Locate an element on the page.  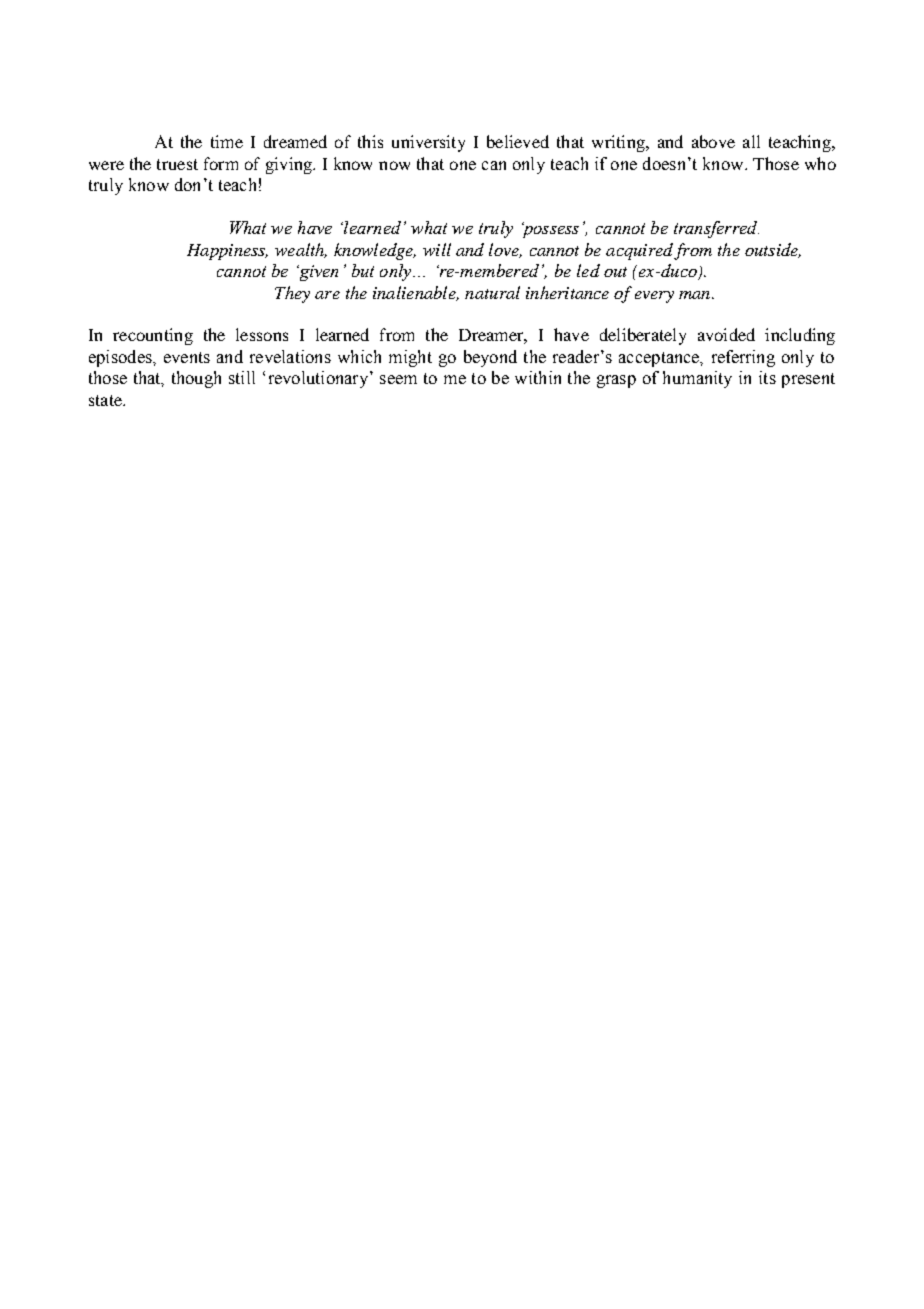
recounting is located at coordinates (153, 336).
